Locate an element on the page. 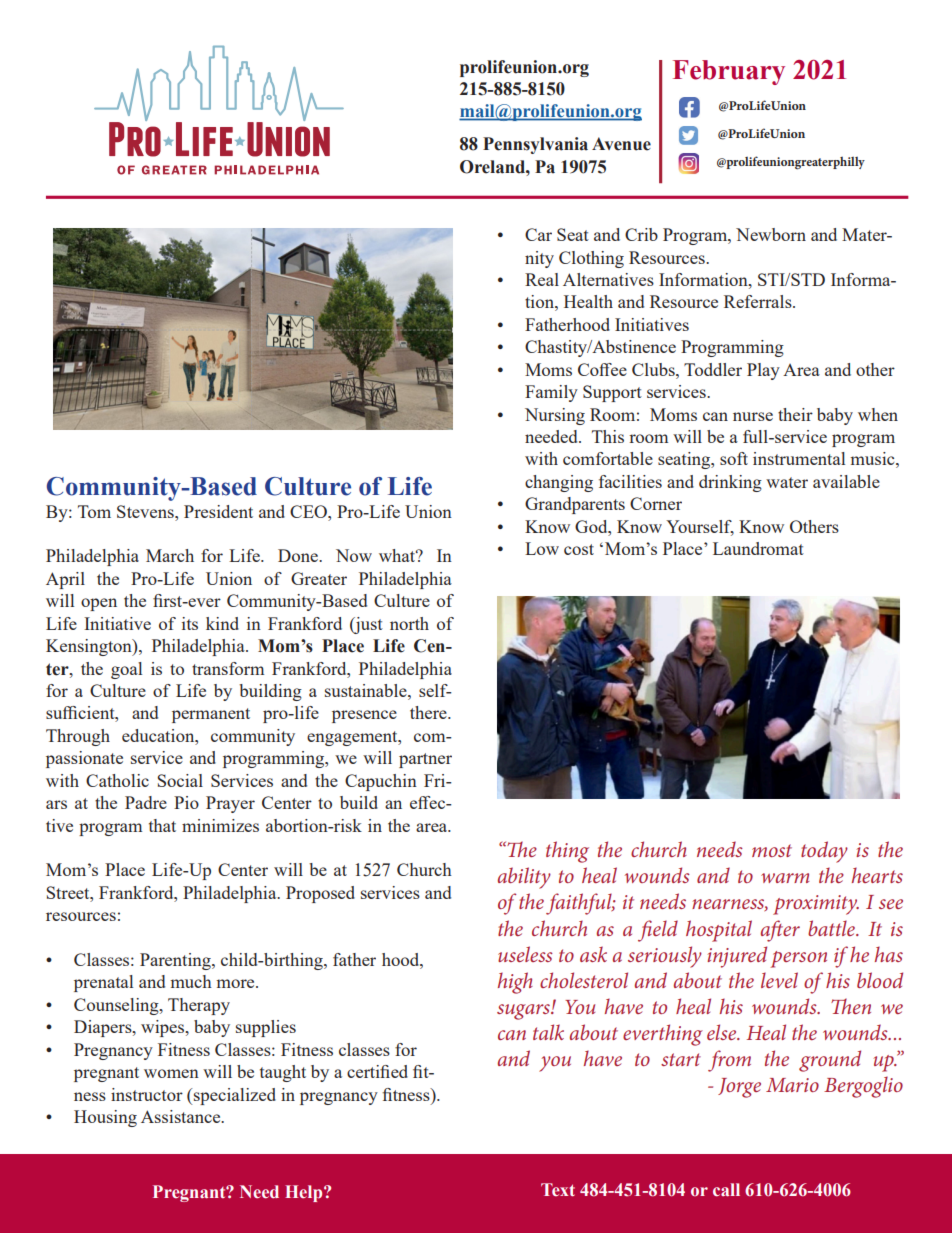 This document has height=1233, width=952. Family is located at coordinates (551, 393).
